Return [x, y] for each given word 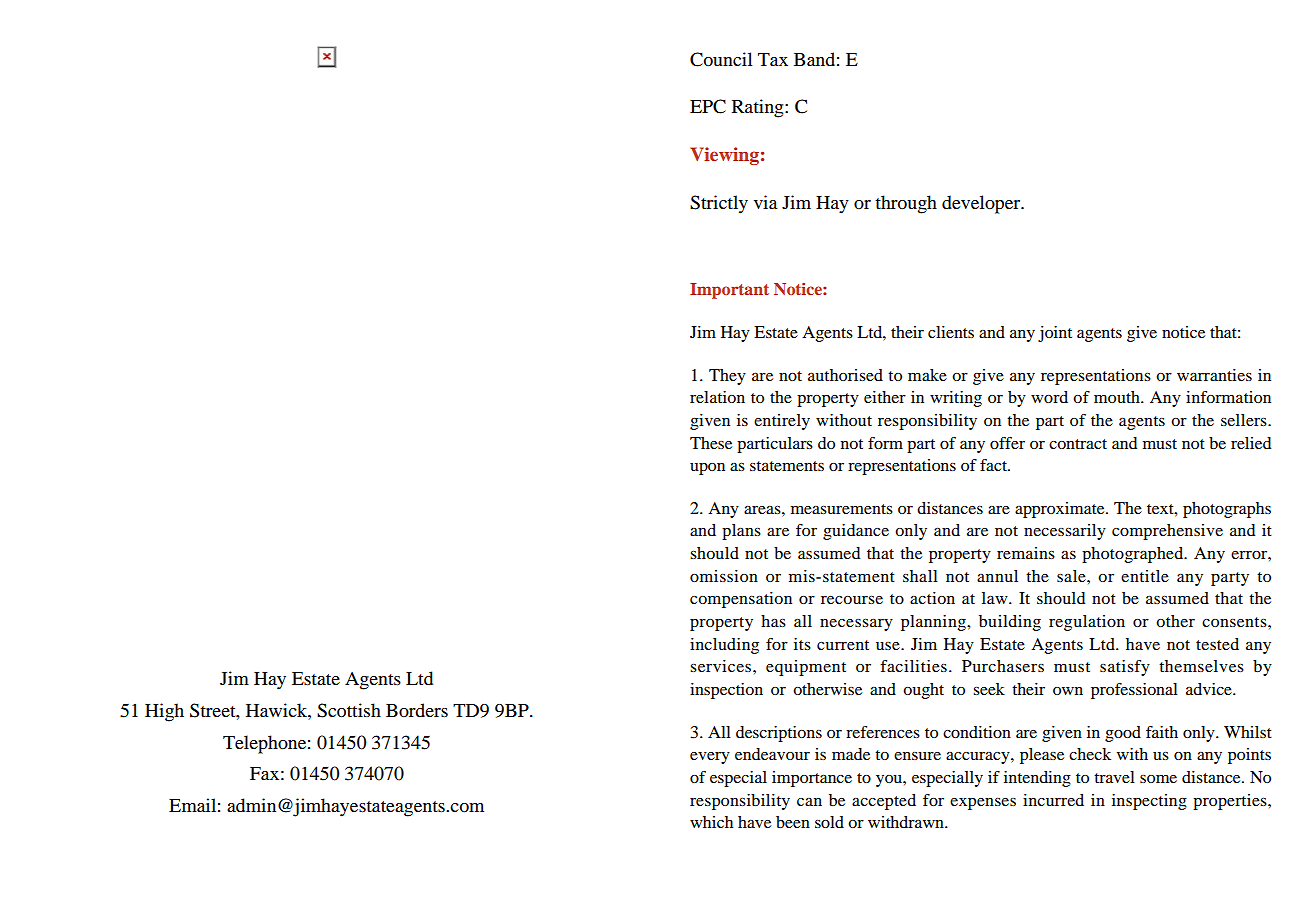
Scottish [349, 710]
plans [741, 532]
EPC [708, 106]
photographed [1134, 555]
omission [724, 576]
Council [721, 59]
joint [1055, 334]
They [727, 377]
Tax [773, 59]
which [711, 822]
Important [729, 291]
